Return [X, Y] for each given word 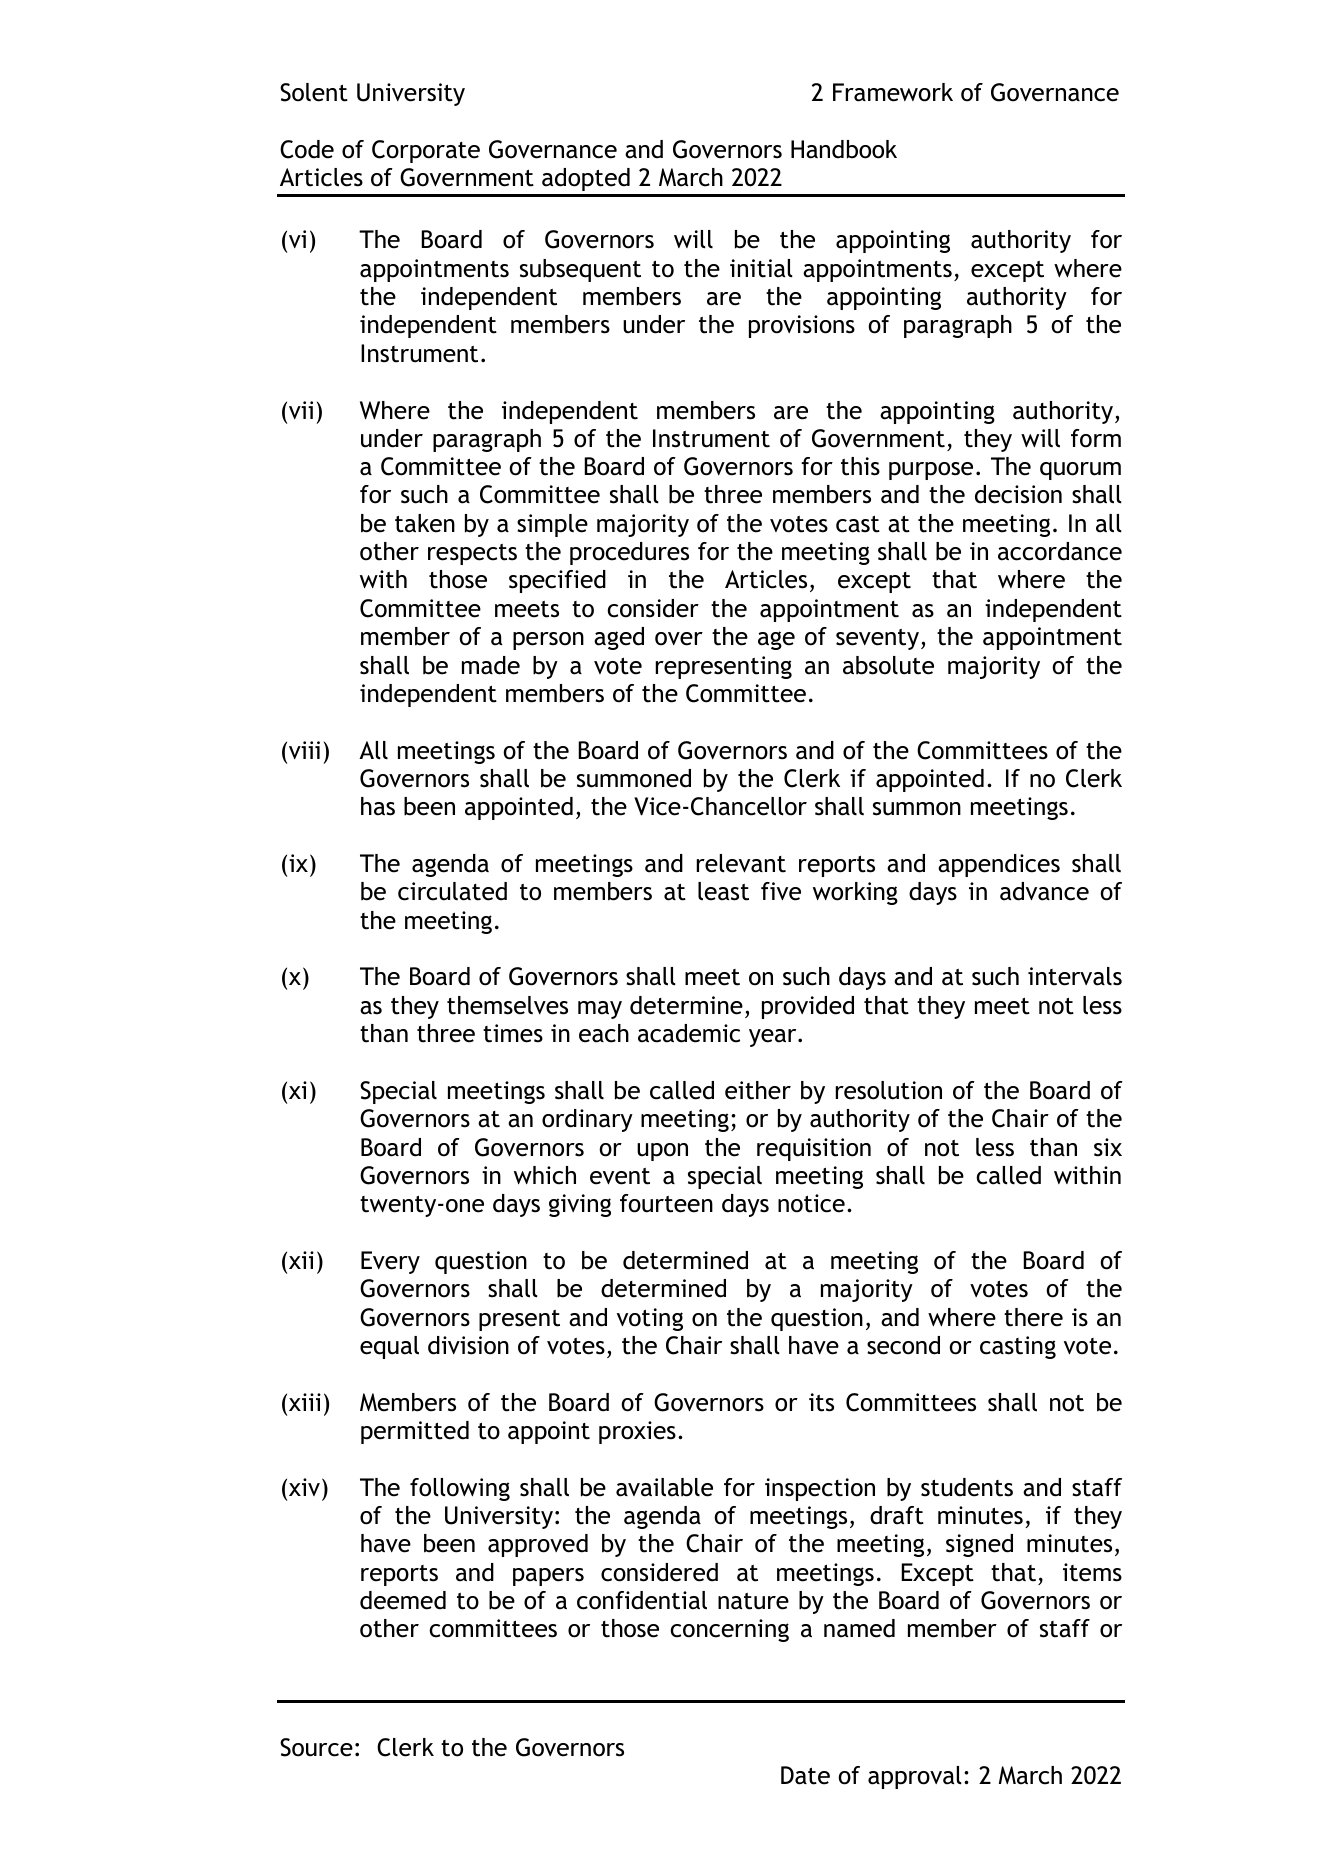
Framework [893, 92]
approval [915, 1777]
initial [761, 268]
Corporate [426, 151]
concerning [729, 1630]
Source [316, 1747]
